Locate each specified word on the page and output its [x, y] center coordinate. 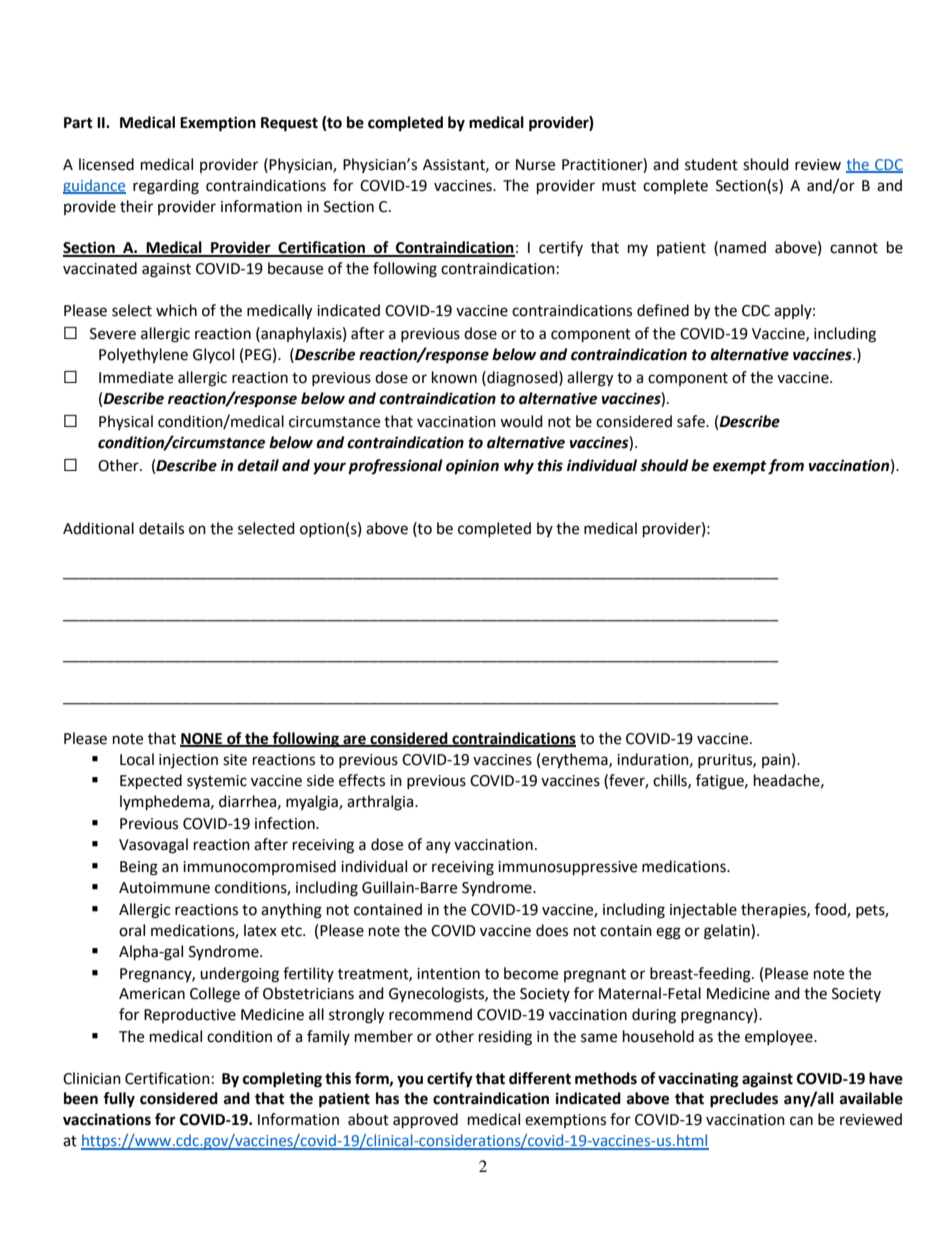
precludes [744, 1100]
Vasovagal [153, 846]
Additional [98, 528]
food [831, 910]
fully [119, 1100]
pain [776, 761]
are [354, 740]
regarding [166, 187]
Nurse [535, 165]
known [454, 377]
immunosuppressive [567, 868]
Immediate [136, 377]
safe [692, 421]
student [711, 164]
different [540, 1078]
